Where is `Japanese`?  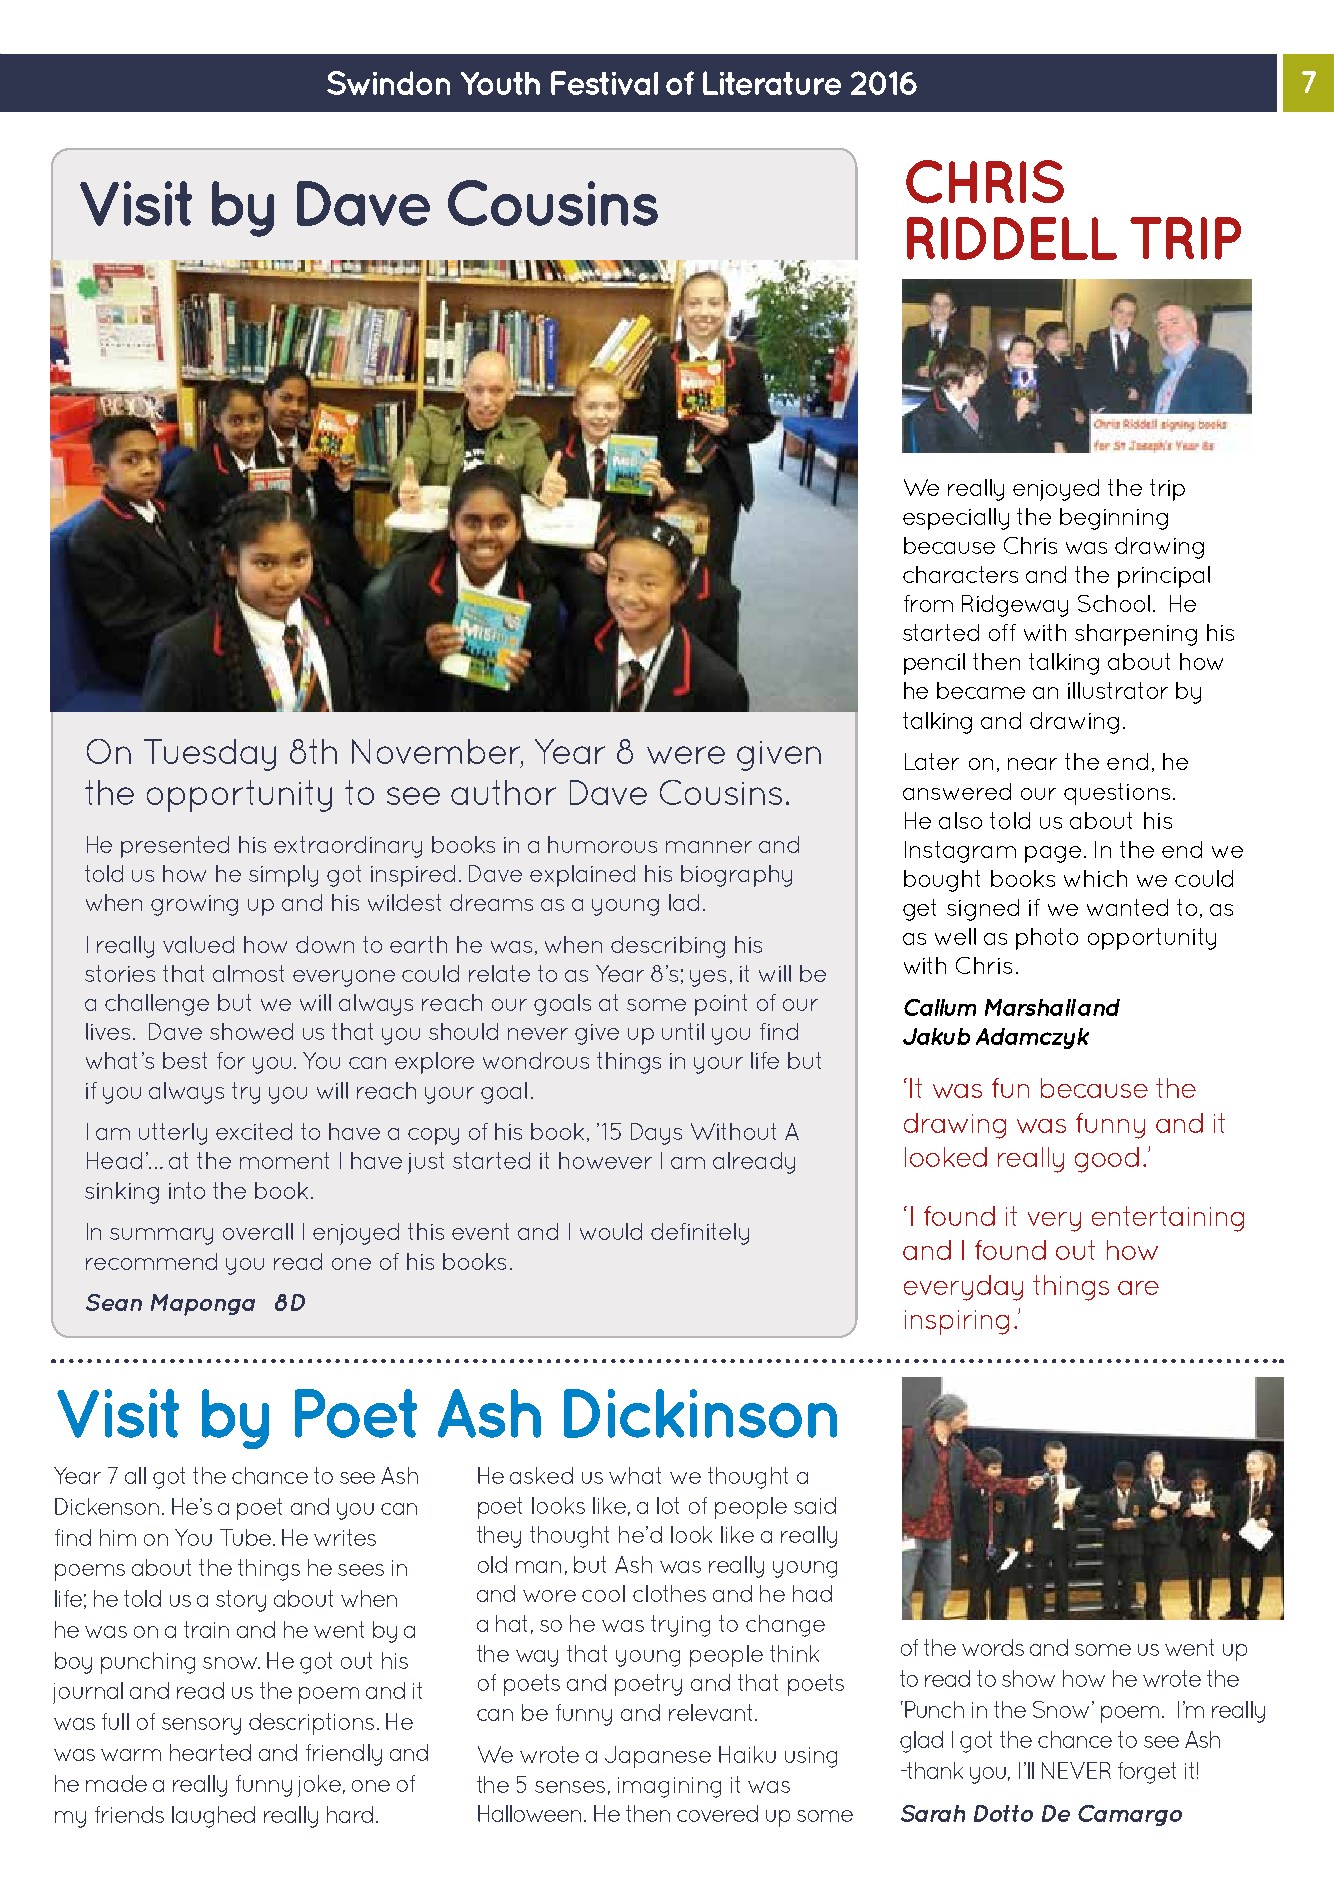 Japanese is located at coordinates (658, 1757).
